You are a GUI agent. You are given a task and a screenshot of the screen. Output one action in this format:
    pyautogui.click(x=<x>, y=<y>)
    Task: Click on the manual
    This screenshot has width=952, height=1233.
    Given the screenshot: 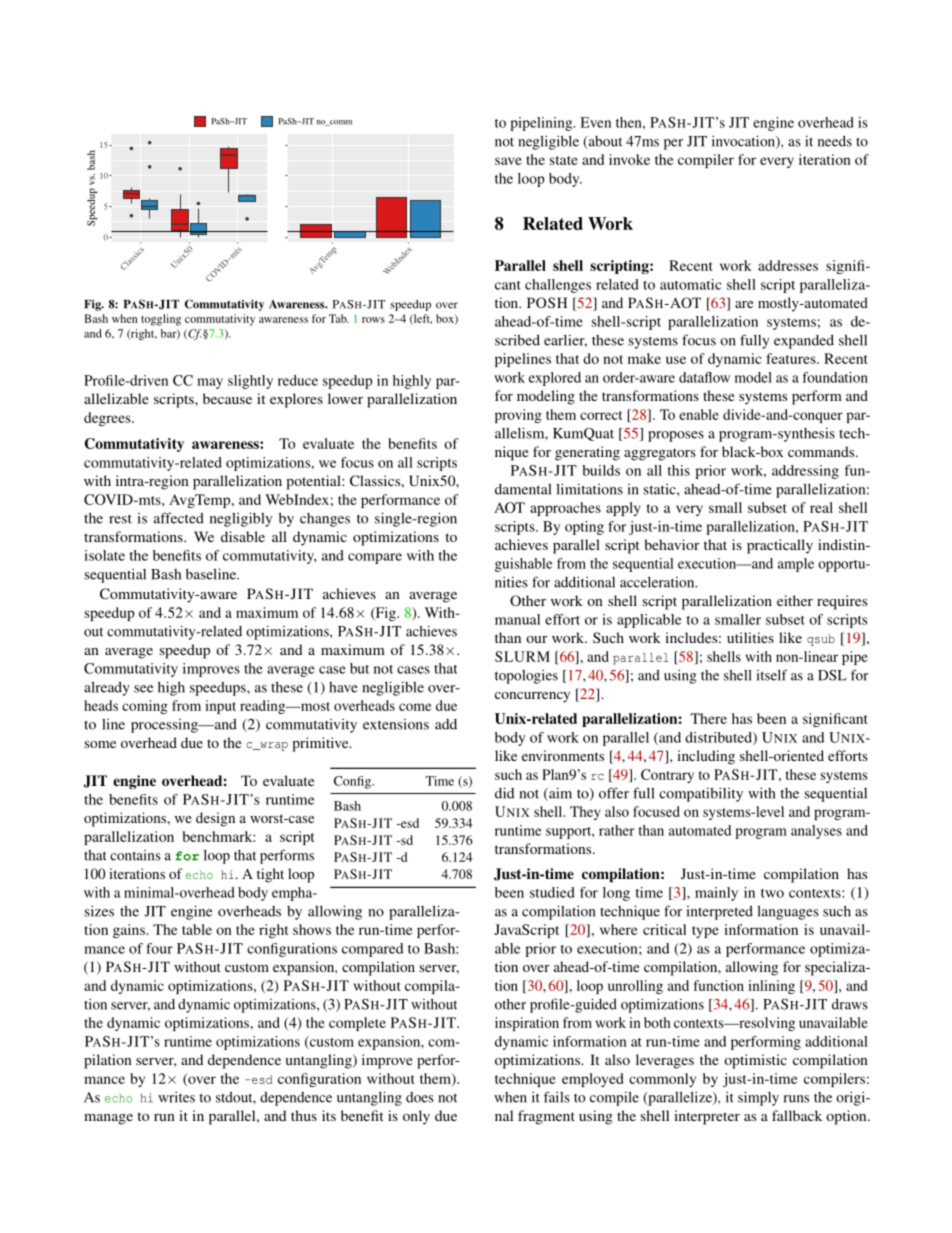 What is the action you would take?
    pyautogui.click(x=517, y=619)
